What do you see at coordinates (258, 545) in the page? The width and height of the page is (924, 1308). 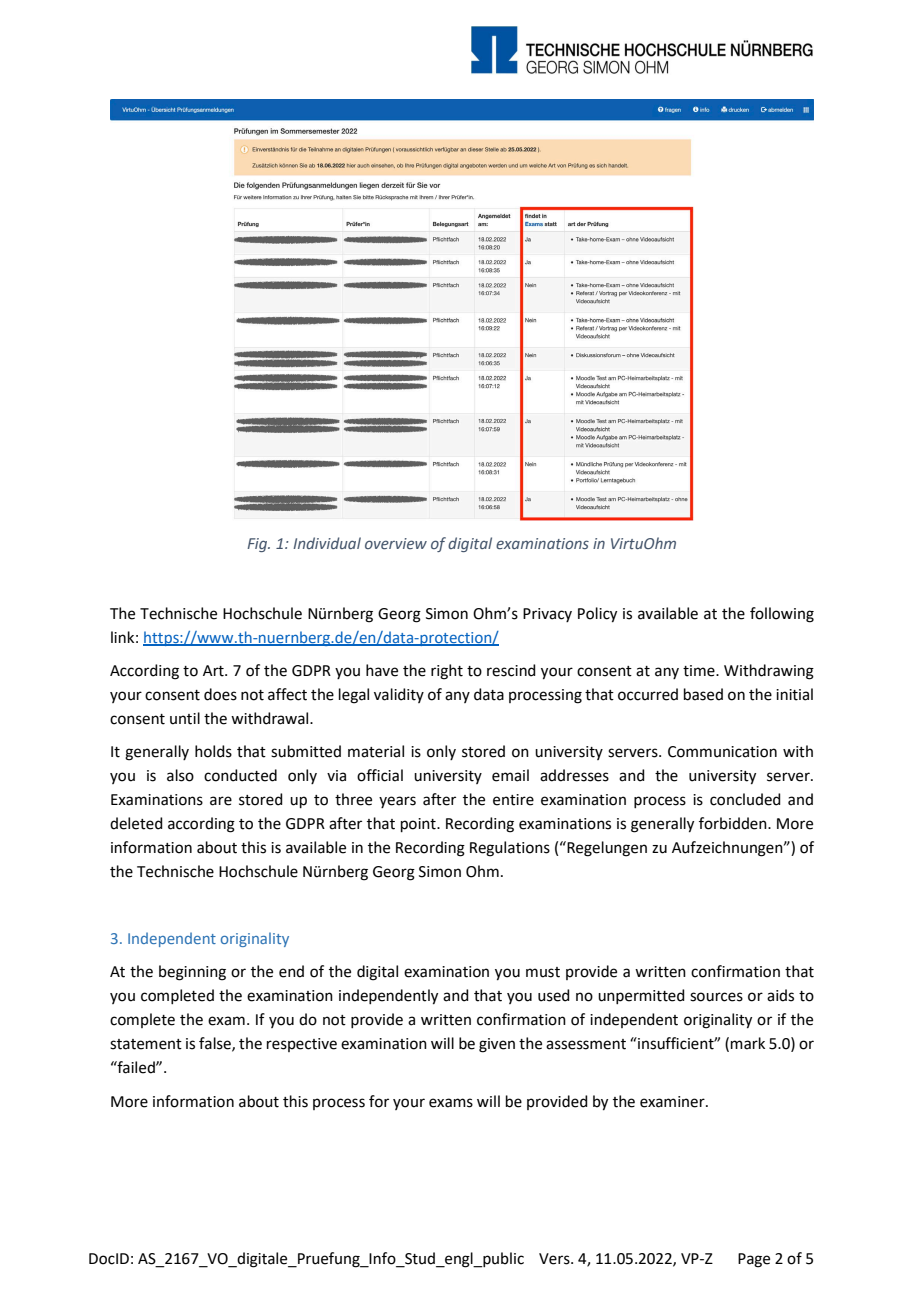 I see `Fig` at bounding box center [258, 545].
